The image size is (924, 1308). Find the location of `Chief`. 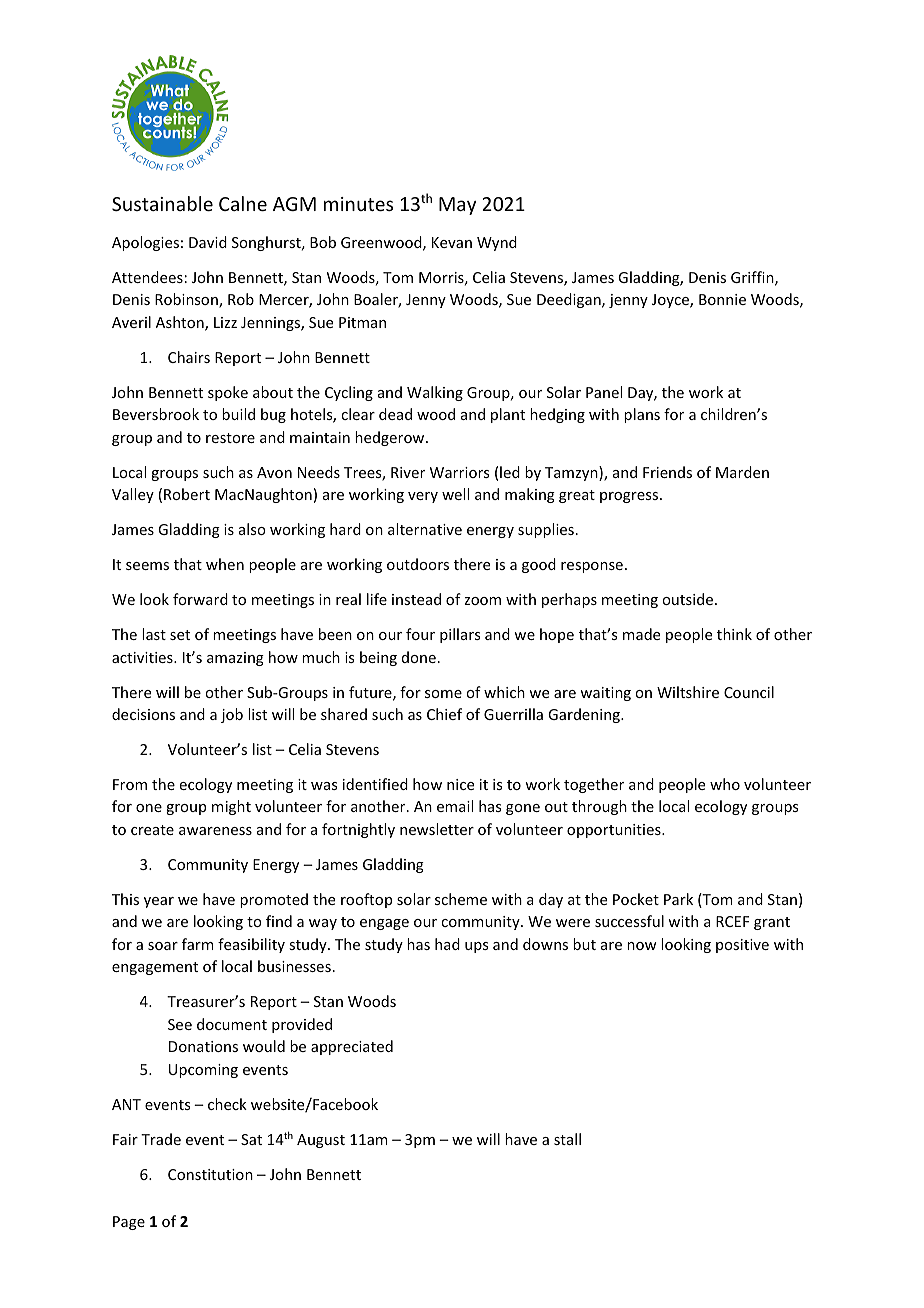

Chief is located at coordinates (444, 714).
